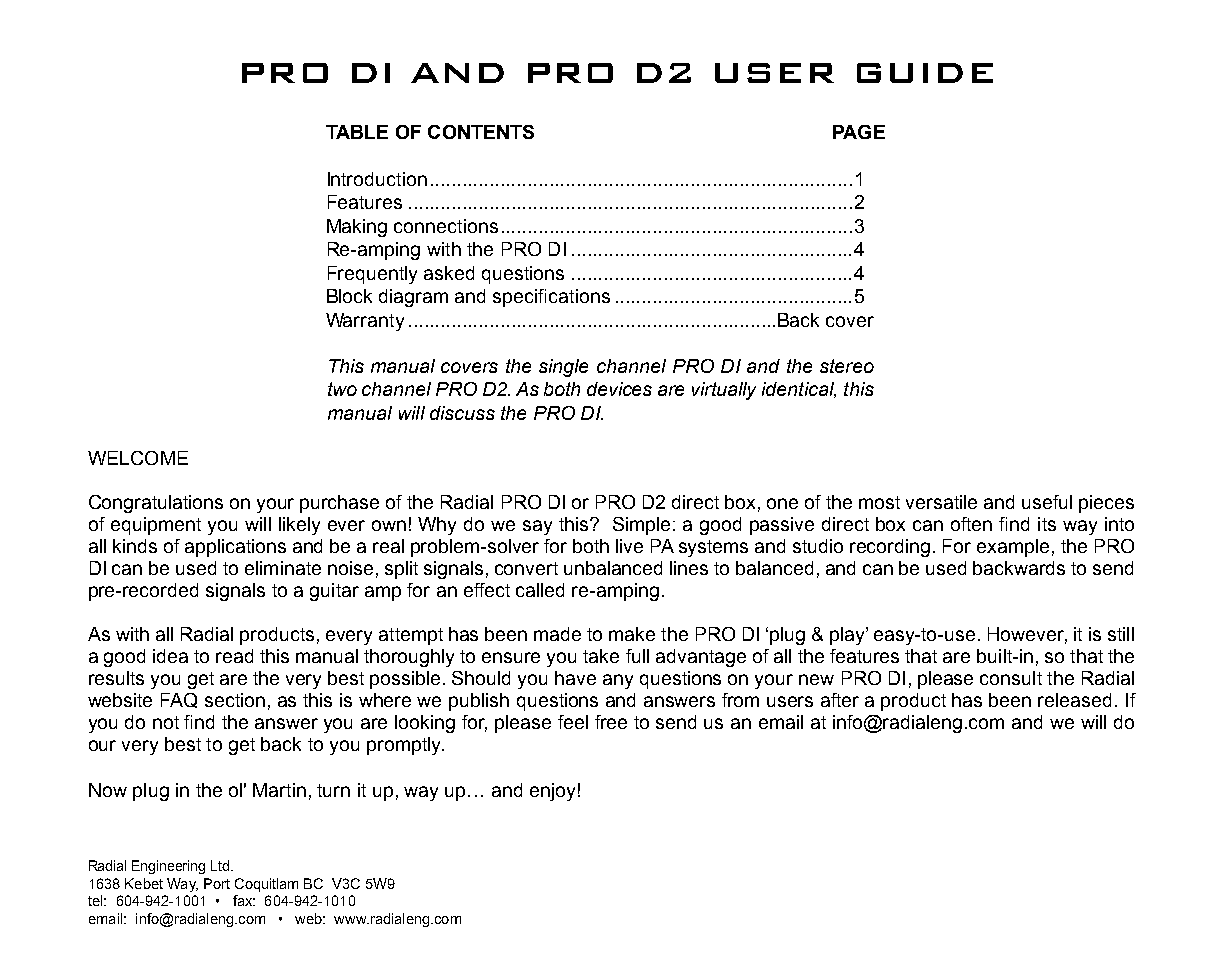 The image size is (1232, 968). I want to click on Simple, so click(643, 526).
